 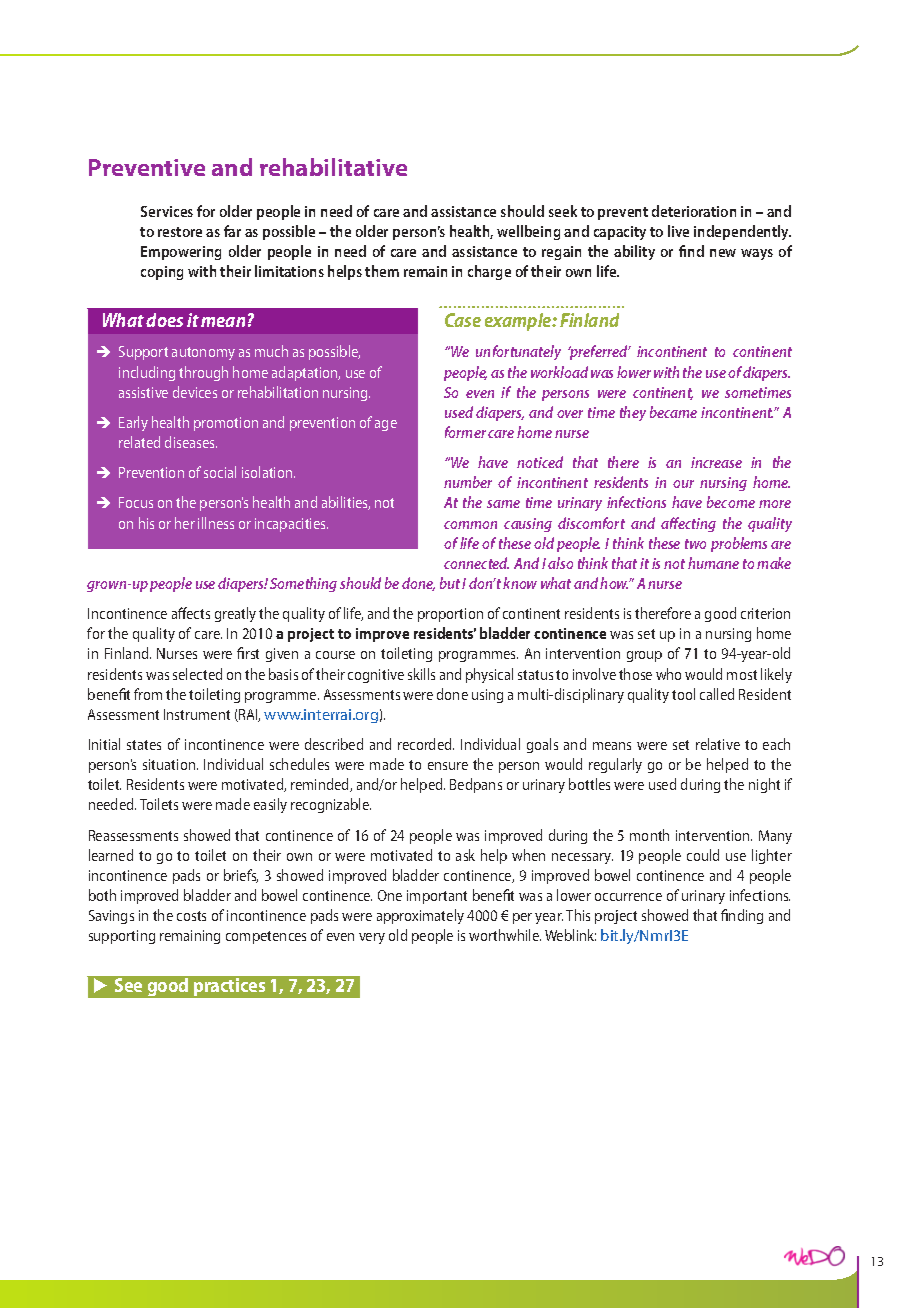 What do you see at coordinates (421, 674) in the page?
I see `skills` at bounding box center [421, 674].
